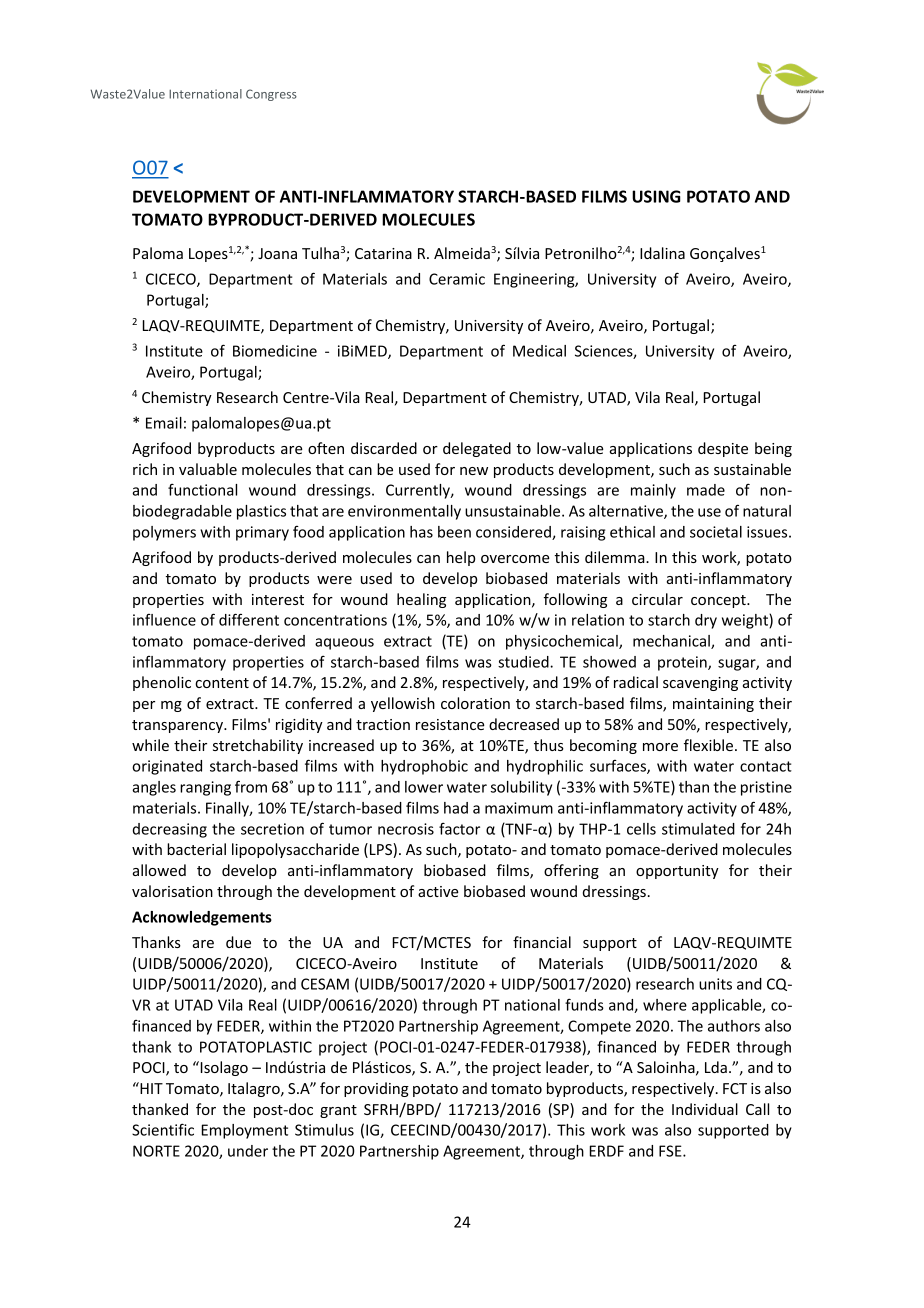 Image resolution: width=924 pixels, height=1308 pixels. Describe the element at coordinates (271, 95) in the page. I see `Congress` at that location.
